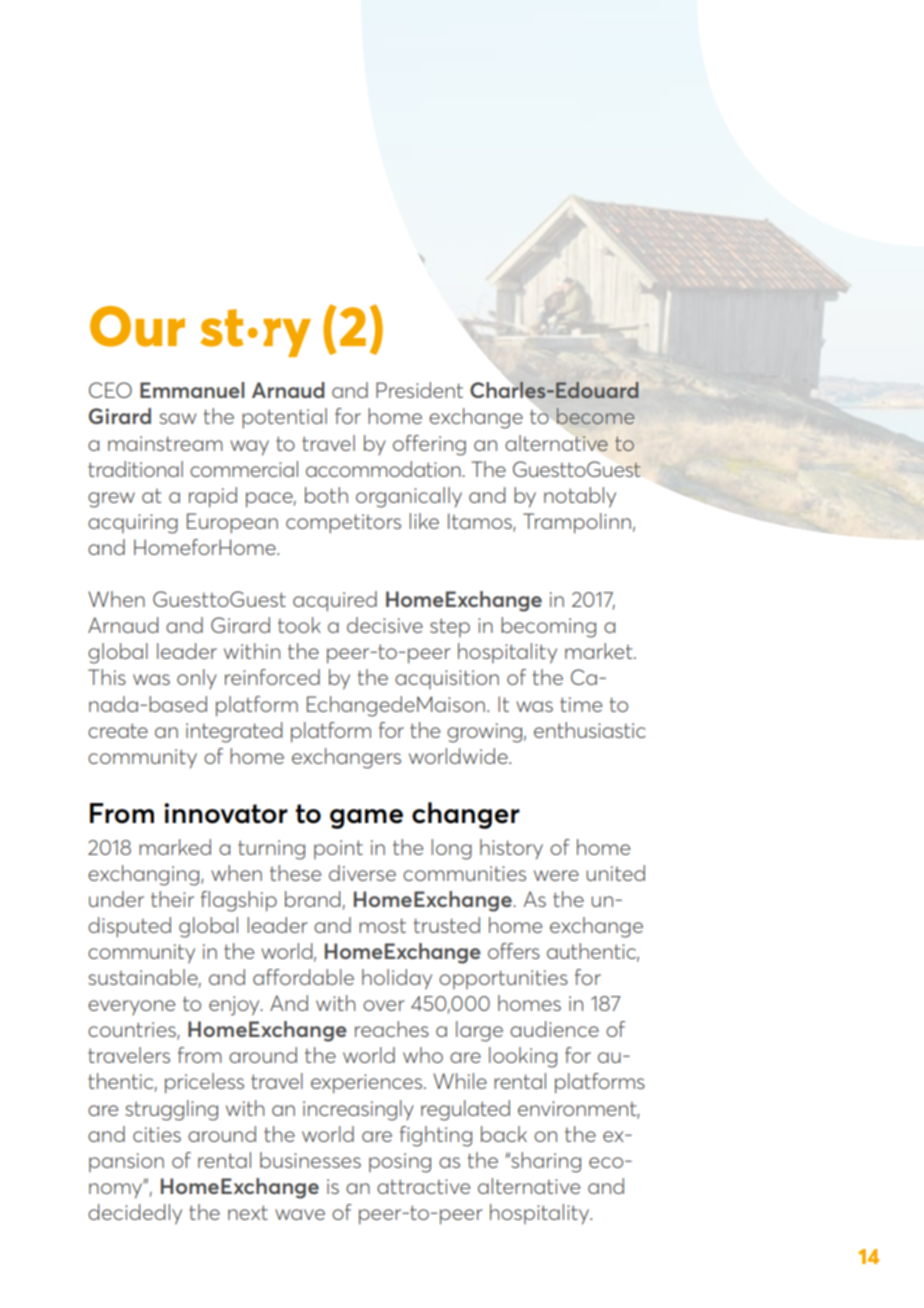  Describe the element at coordinates (133, 524) in the screenshot. I see `acquiring` at that location.
